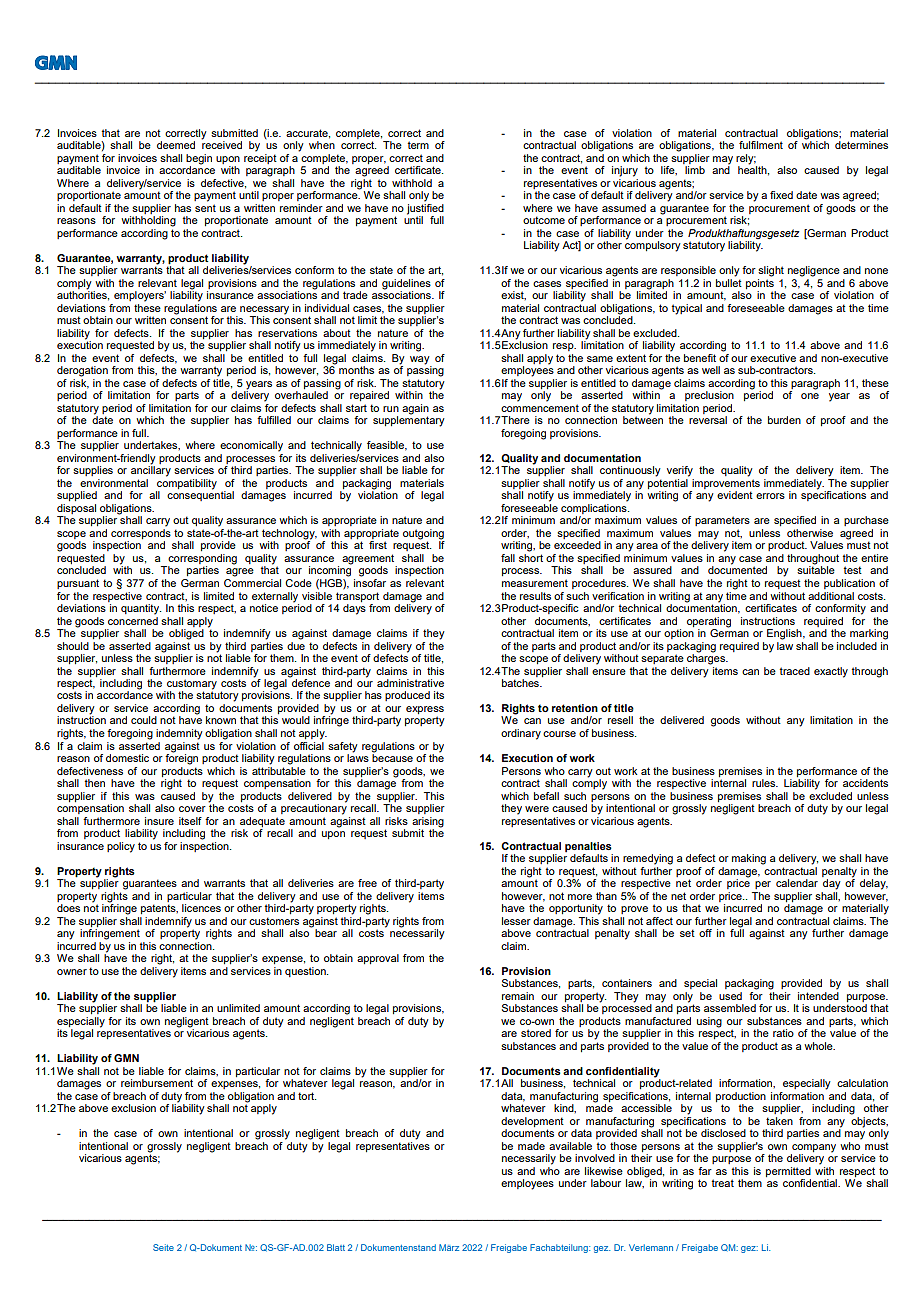  Describe the element at coordinates (151, 470) in the page. I see `ancillary` at that location.
